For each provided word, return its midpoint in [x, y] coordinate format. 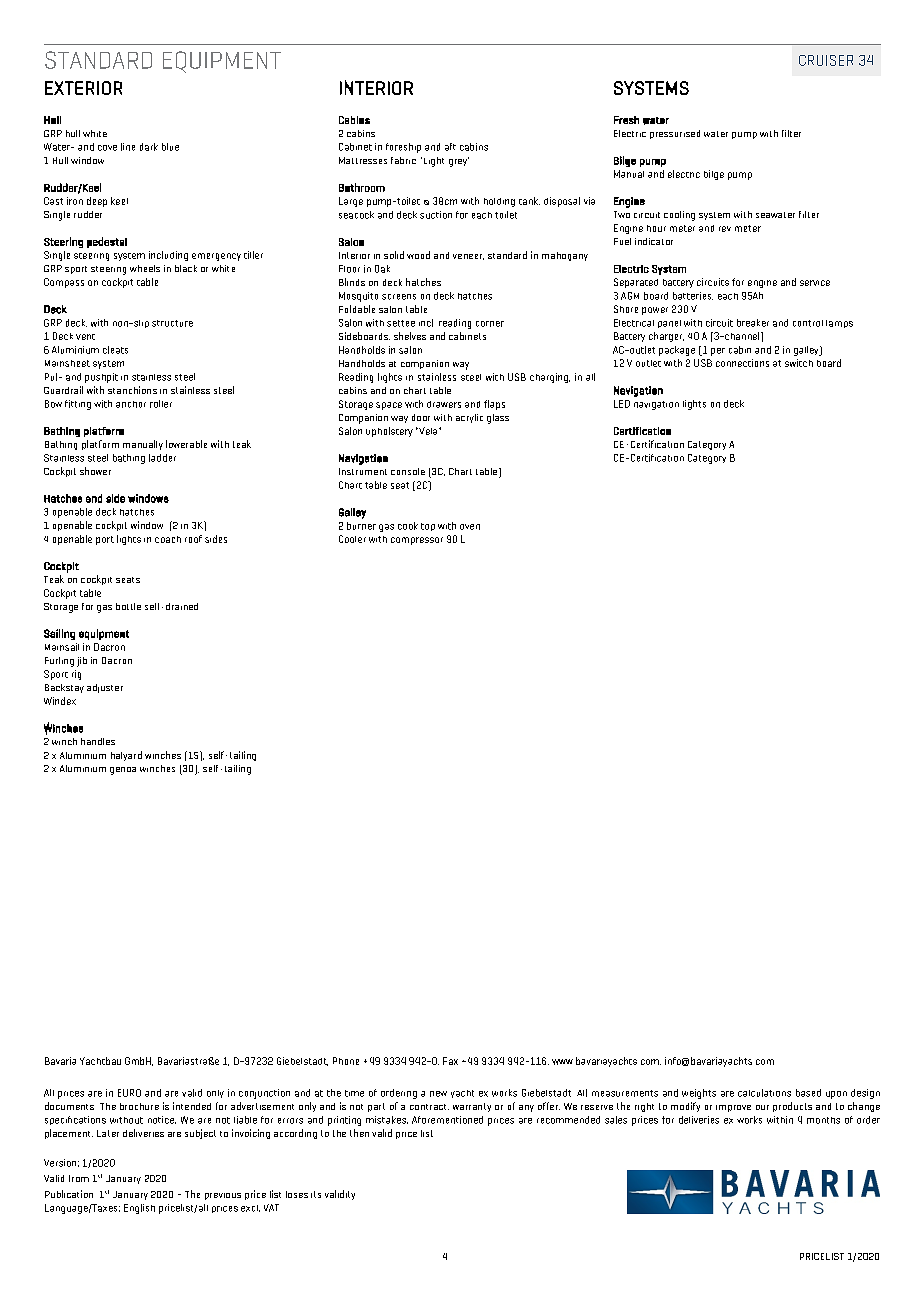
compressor [417, 541]
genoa [123, 771]
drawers [444, 404]
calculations [764, 1093]
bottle [128, 606]
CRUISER [826, 60]
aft [450, 147]
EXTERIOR [83, 88]
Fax [450, 1061]
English [139, 1209]
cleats [115, 350]
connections [742, 363]
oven [470, 527]
